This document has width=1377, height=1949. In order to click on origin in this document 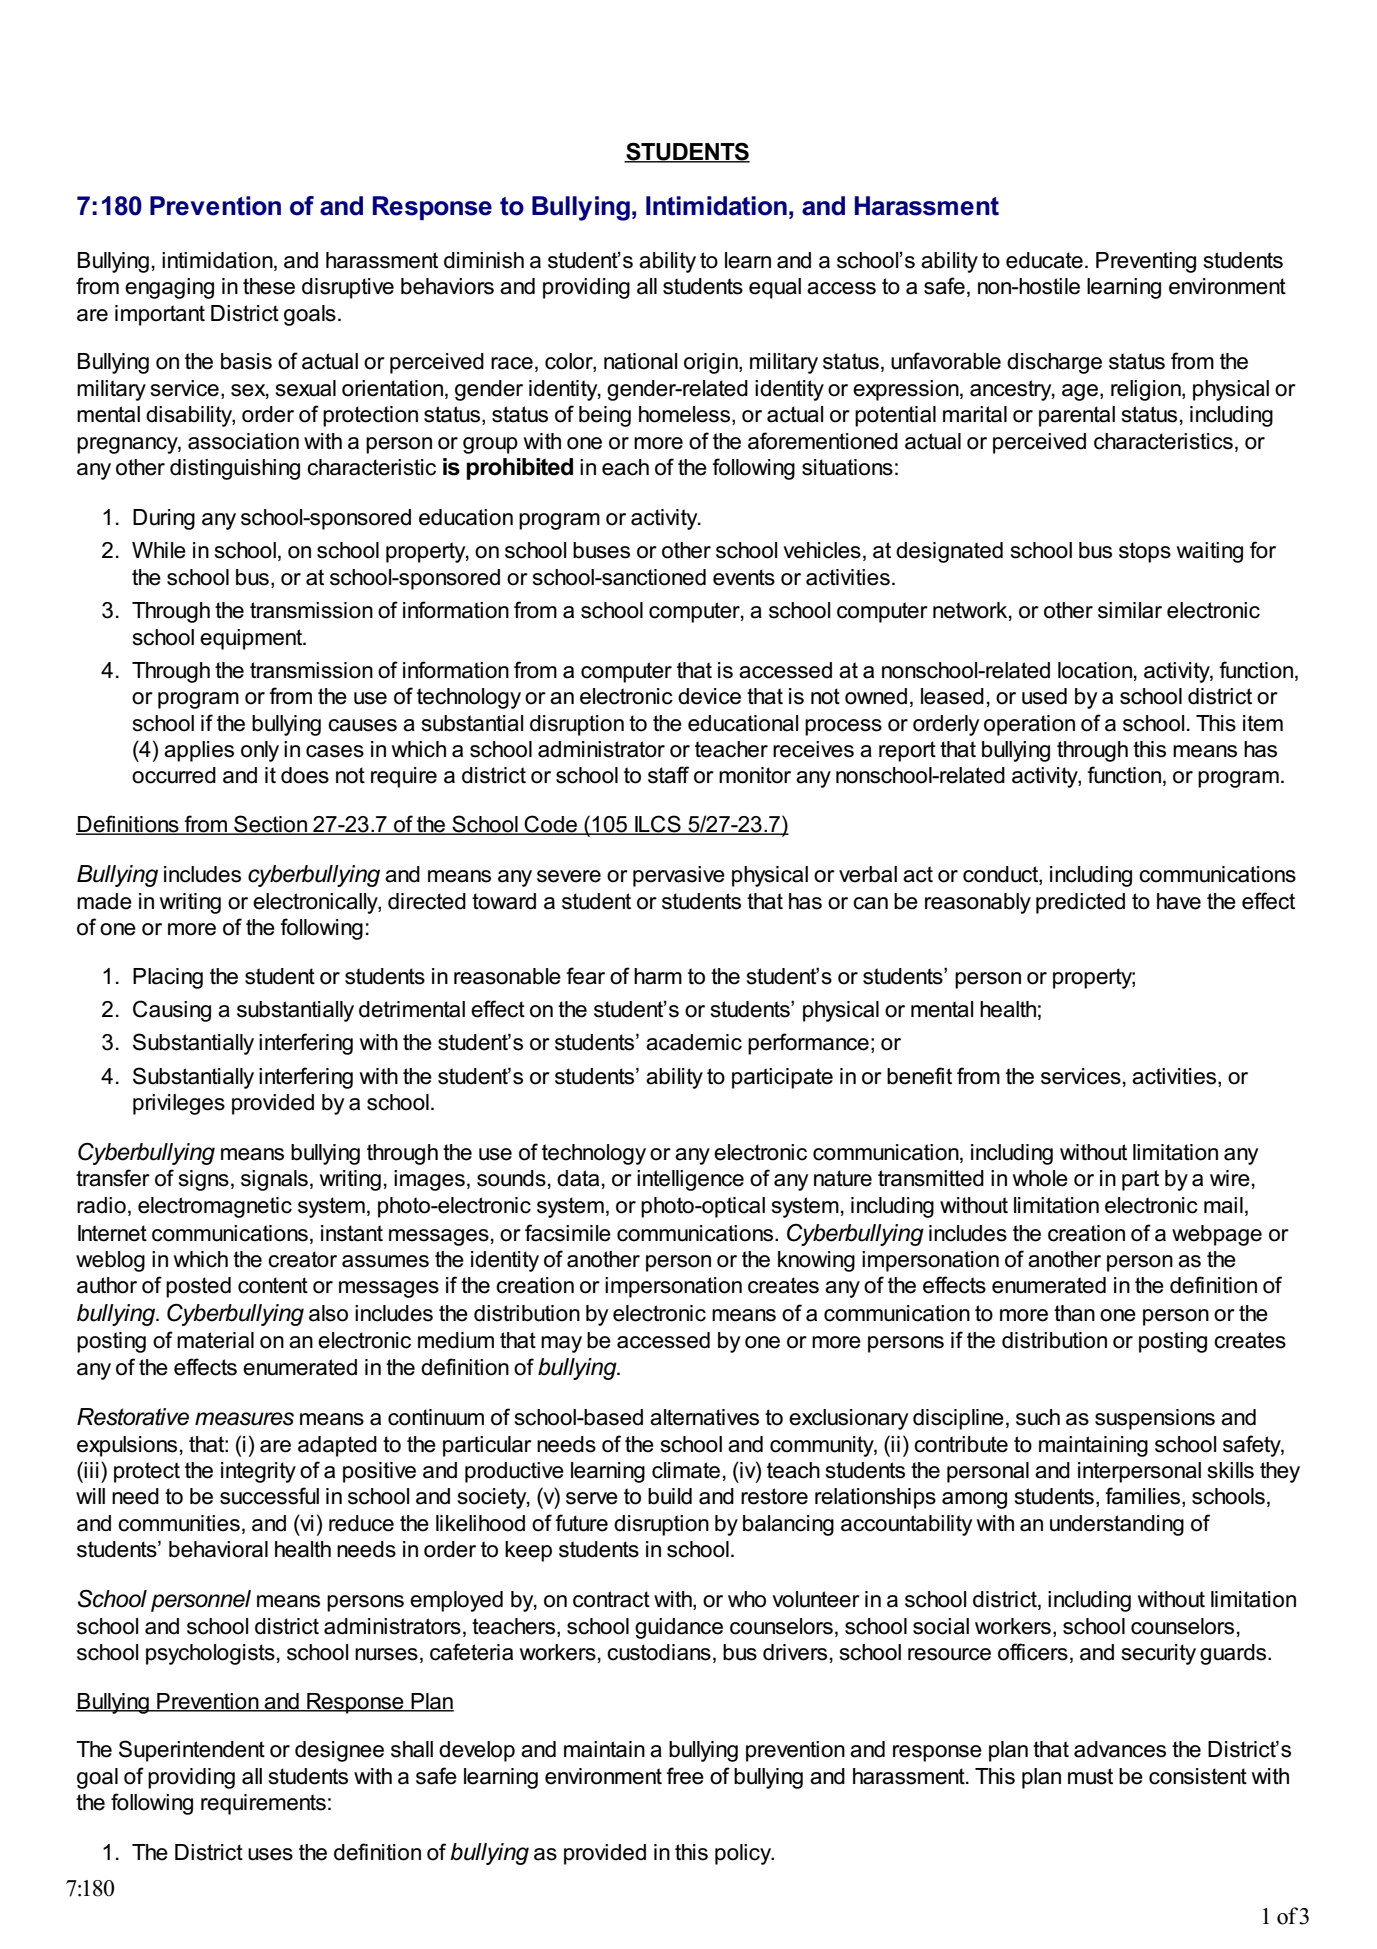, I will do `click(712, 363)`.
